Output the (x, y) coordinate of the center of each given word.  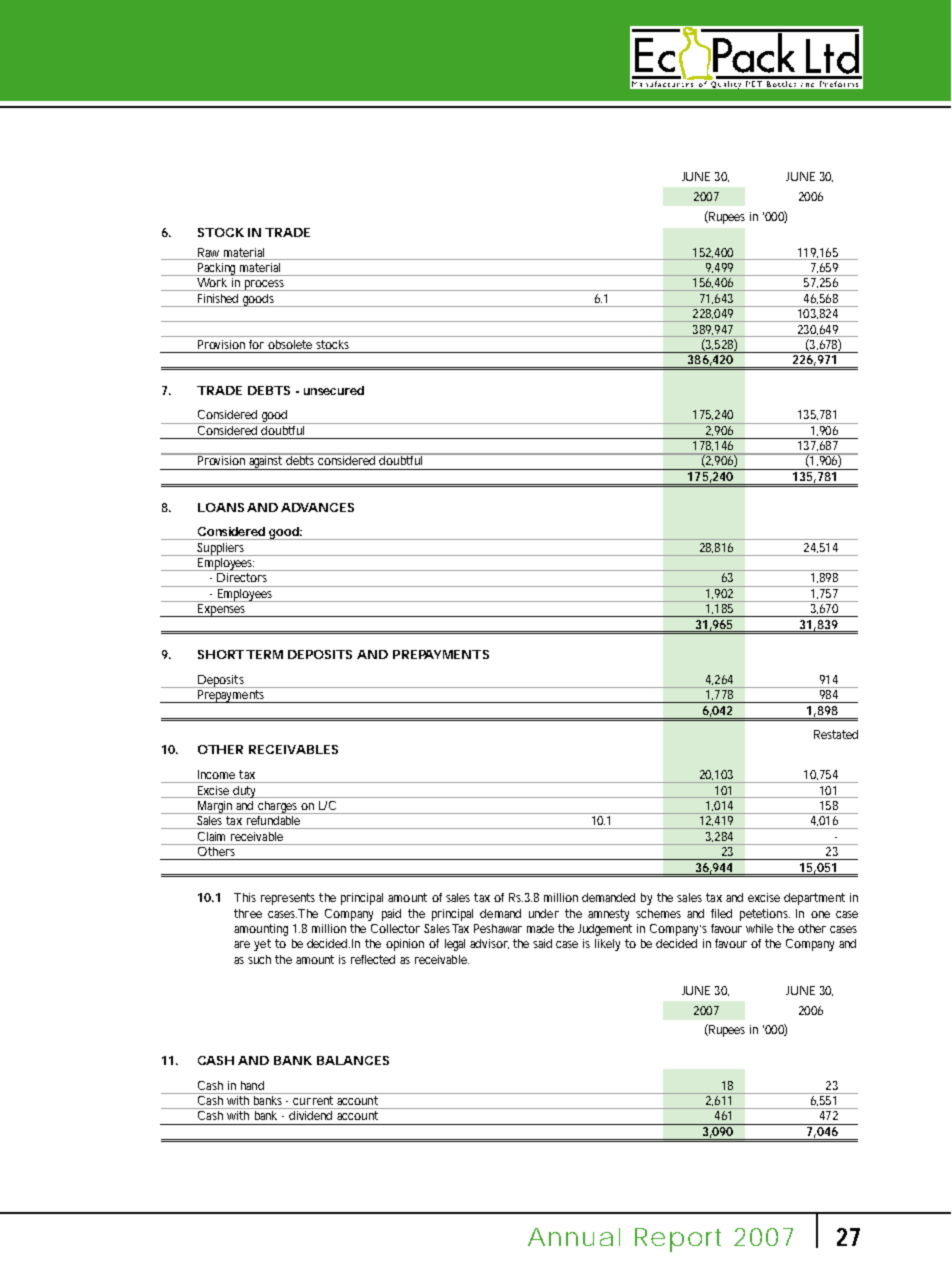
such (259, 959)
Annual (574, 1237)
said (542, 943)
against (266, 462)
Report (678, 1240)
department (814, 899)
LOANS (221, 507)
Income (216, 774)
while (759, 928)
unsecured (334, 390)
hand (252, 1085)
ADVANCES (317, 507)
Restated (836, 734)
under (544, 913)
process (266, 285)
